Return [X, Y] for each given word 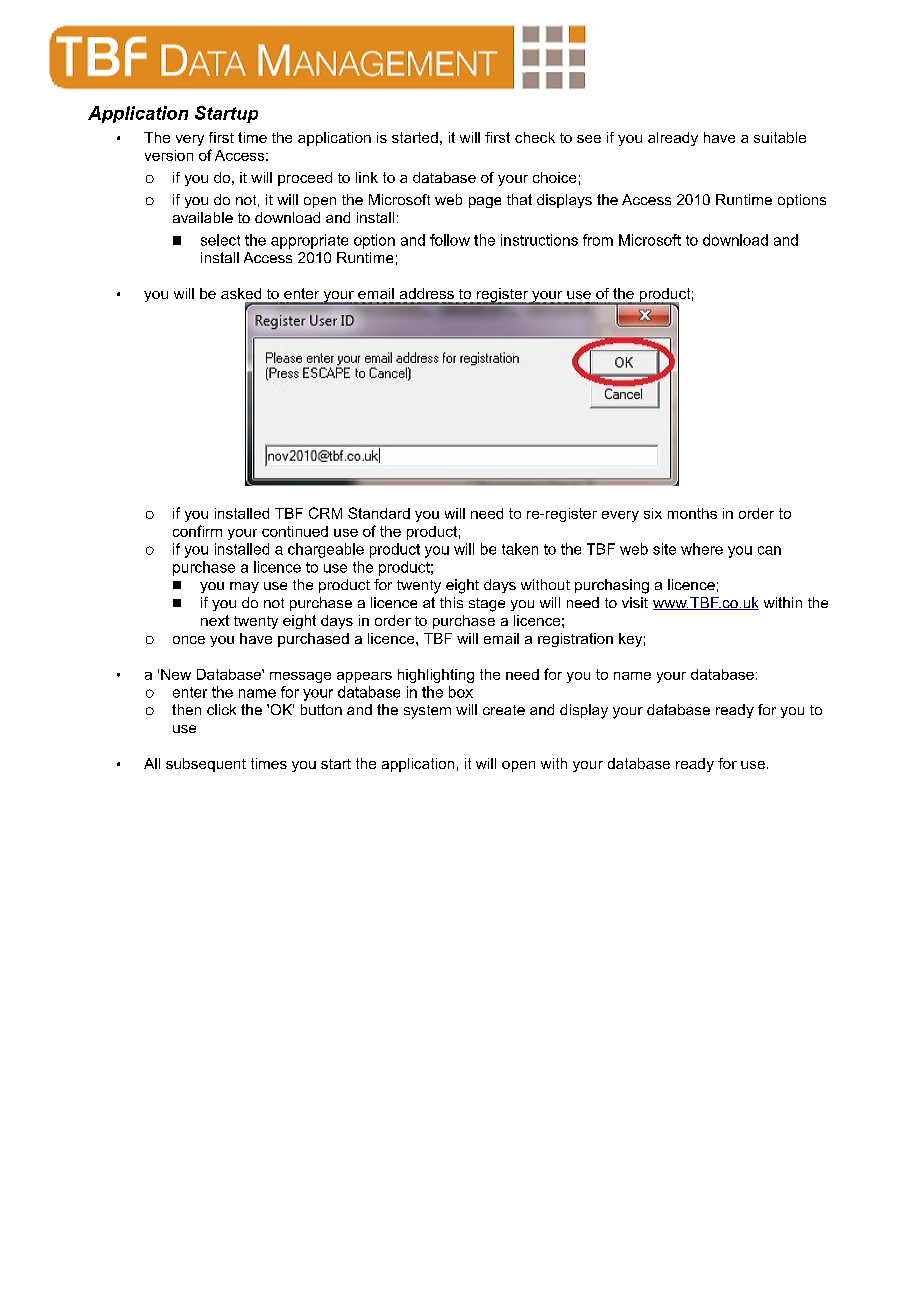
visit [635, 602]
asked [241, 293]
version [169, 155]
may [244, 587]
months [692, 513]
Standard [379, 513]
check [535, 137]
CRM [325, 513]
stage [487, 605]
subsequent [206, 765]
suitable [780, 137]
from [598, 240]
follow [450, 240]
